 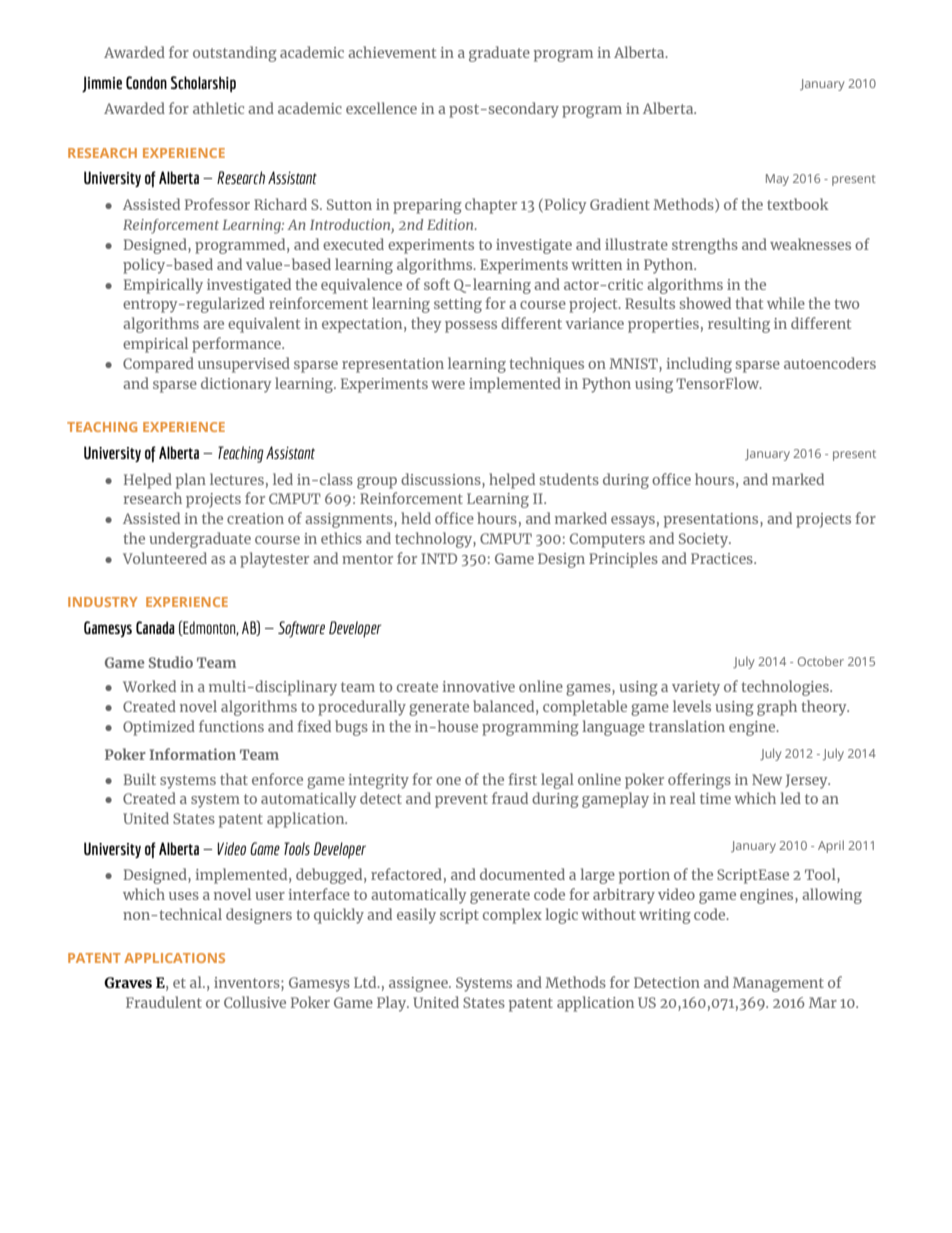 I want to click on Management, so click(x=778, y=984).
